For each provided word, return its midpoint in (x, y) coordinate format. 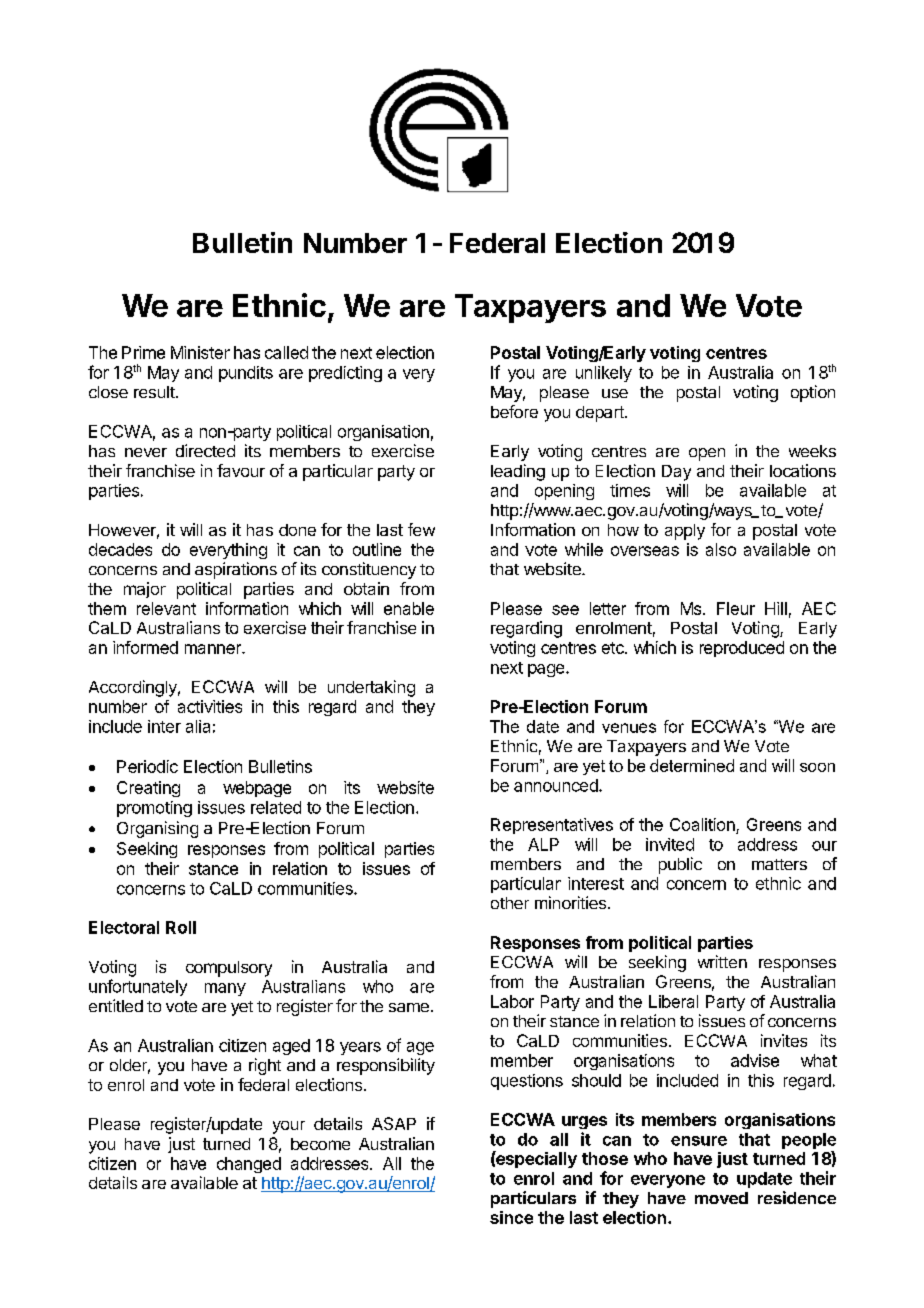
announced (557, 785)
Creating (148, 789)
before (514, 411)
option (813, 393)
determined (692, 765)
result (155, 392)
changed (249, 1165)
